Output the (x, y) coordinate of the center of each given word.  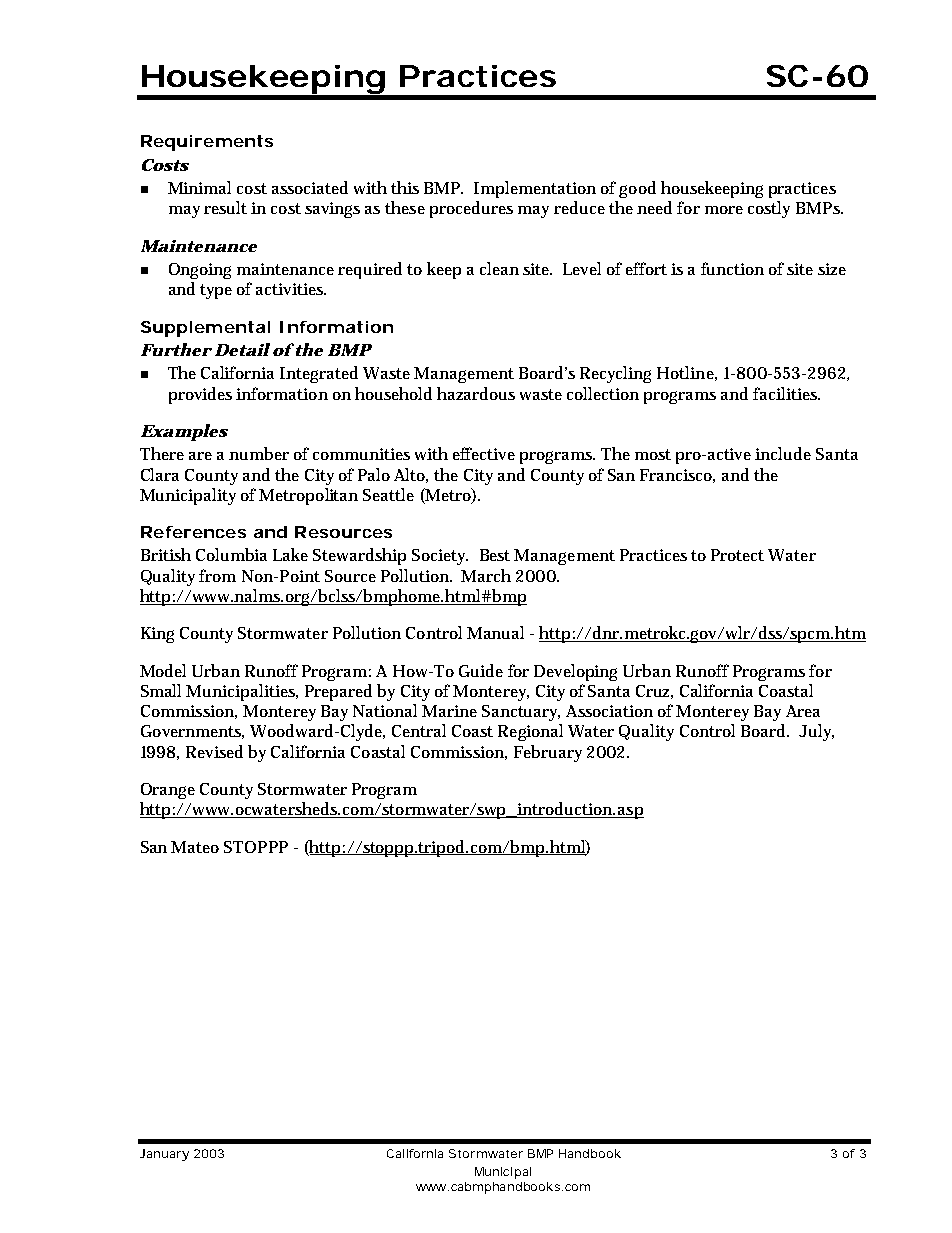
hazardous (476, 393)
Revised (214, 751)
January (164, 1155)
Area (803, 711)
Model (163, 670)
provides (200, 395)
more (724, 210)
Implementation (535, 189)
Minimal (199, 187)
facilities (786, 393)
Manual (495, 632)
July (816, 732)
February (548, 753)
